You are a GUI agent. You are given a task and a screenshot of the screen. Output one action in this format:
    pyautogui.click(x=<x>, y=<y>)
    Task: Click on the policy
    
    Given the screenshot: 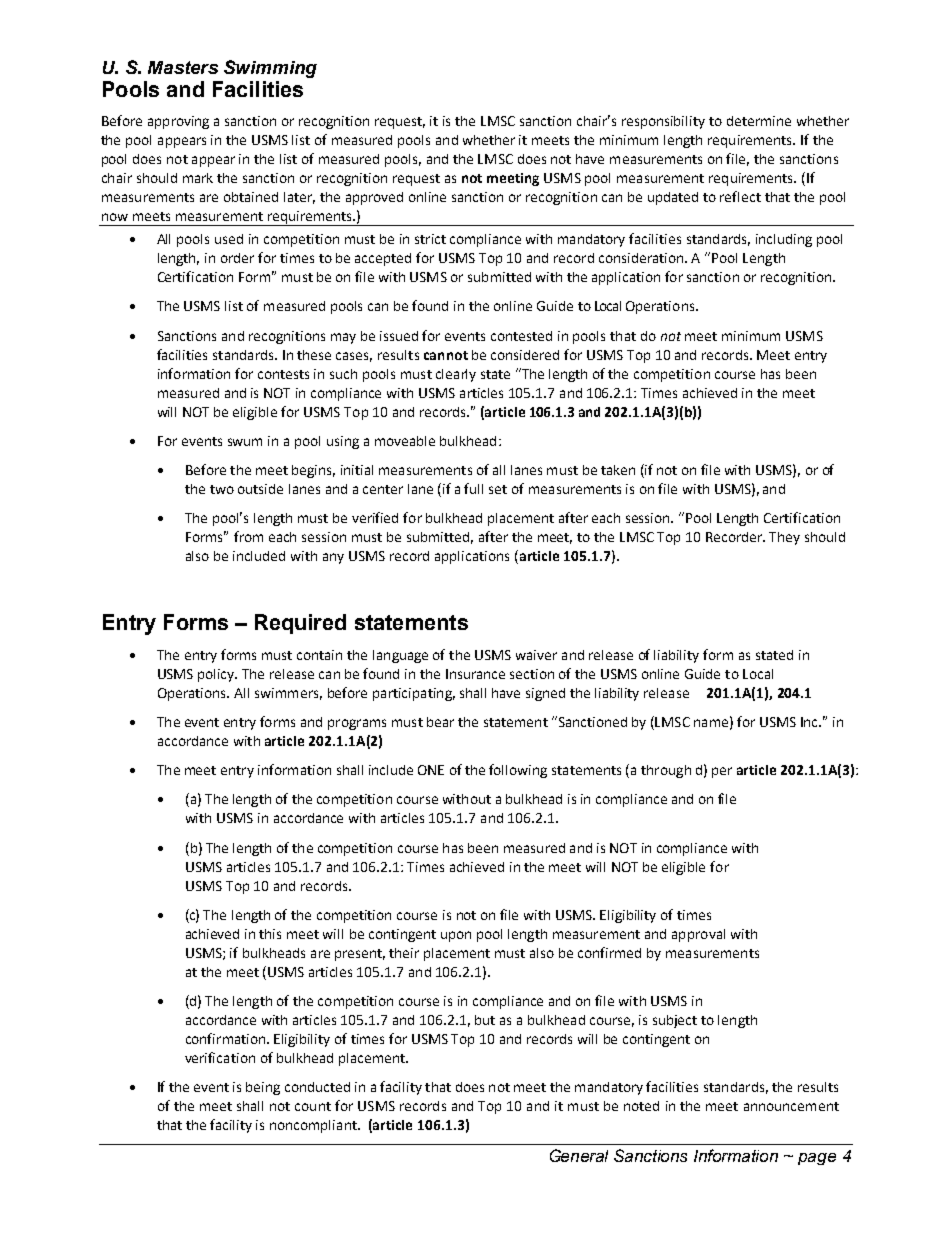 What is the action you would take?
    pyautogui.click(x=217, y=675)
